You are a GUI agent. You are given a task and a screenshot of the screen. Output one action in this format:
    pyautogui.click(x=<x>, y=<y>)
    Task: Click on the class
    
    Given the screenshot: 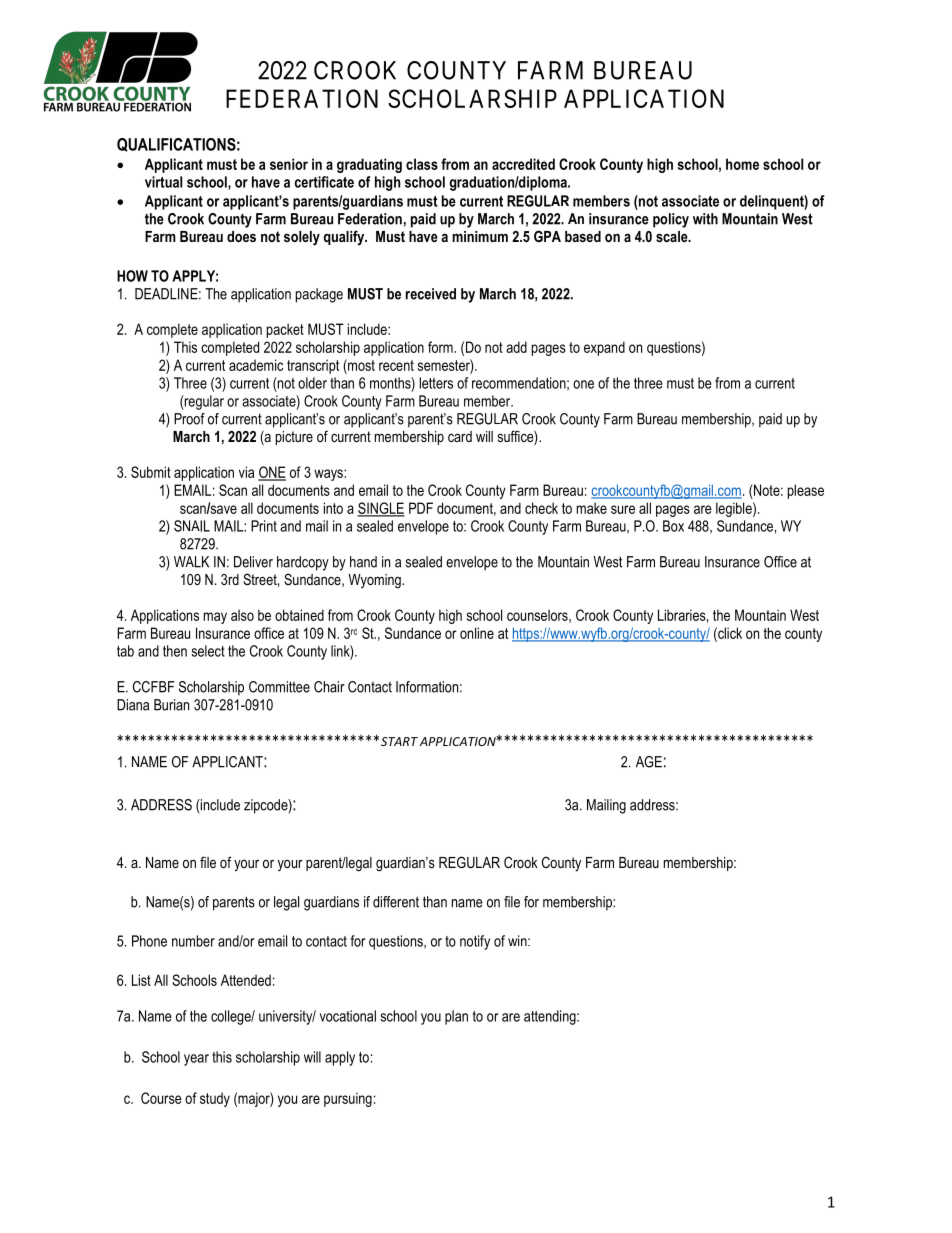 What is the action you would take?
    pyautogui.click(x=422, y=164)
